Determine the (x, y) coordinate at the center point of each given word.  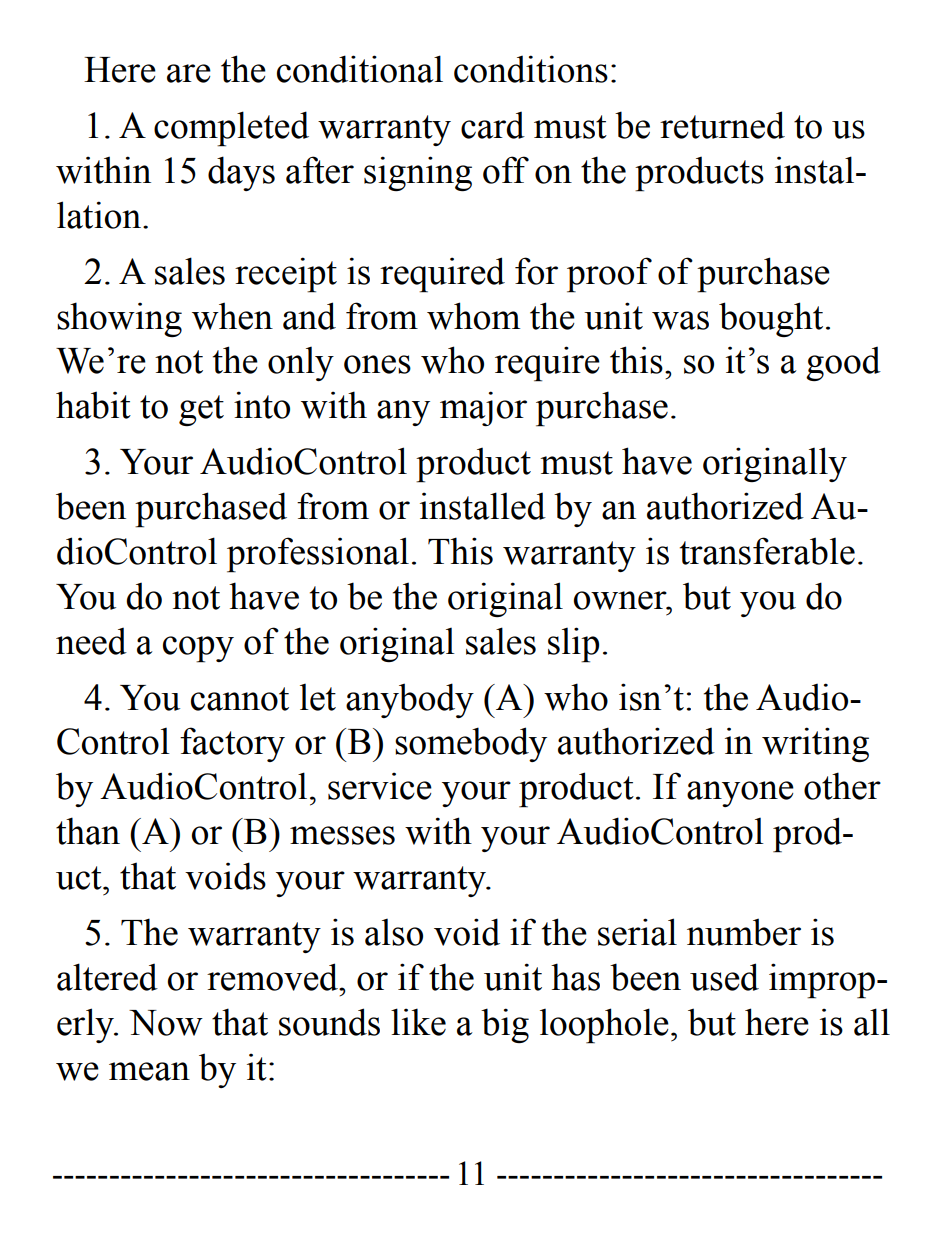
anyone (740, 794)
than (88, 831)
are (189, 73)
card (493, 125)
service (380, 786)
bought (771, 319)
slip (573, 645)
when (232, 316)
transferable (767, 551)
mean (149, 1071)
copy (198, 649)
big (505, 1025)
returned (722, 125)
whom (473, 316)
